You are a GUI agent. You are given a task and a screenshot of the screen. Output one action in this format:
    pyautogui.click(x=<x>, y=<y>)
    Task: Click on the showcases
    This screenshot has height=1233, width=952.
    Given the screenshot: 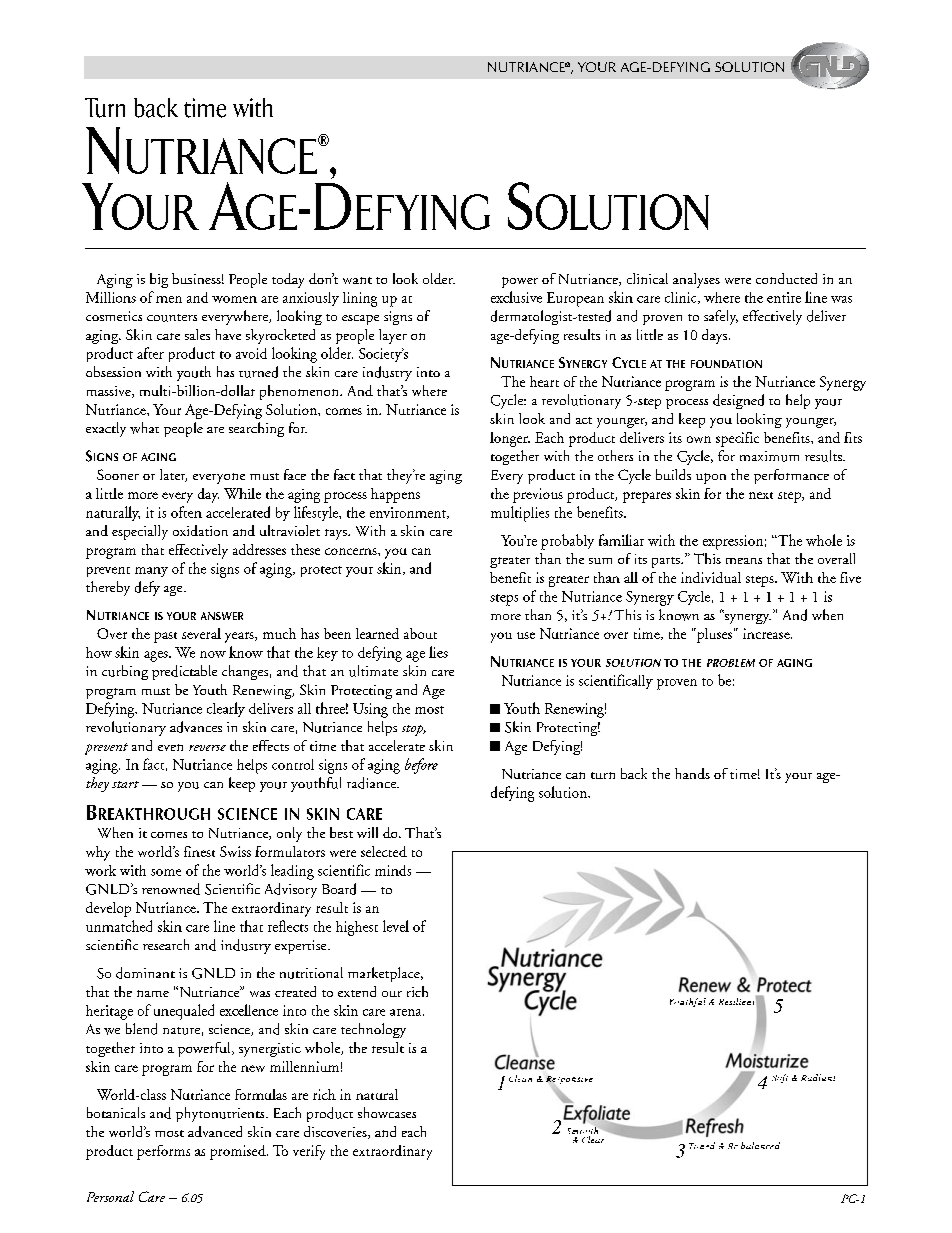 What is the action you would take?
    pyautogui.click(x=387, y=1112)
